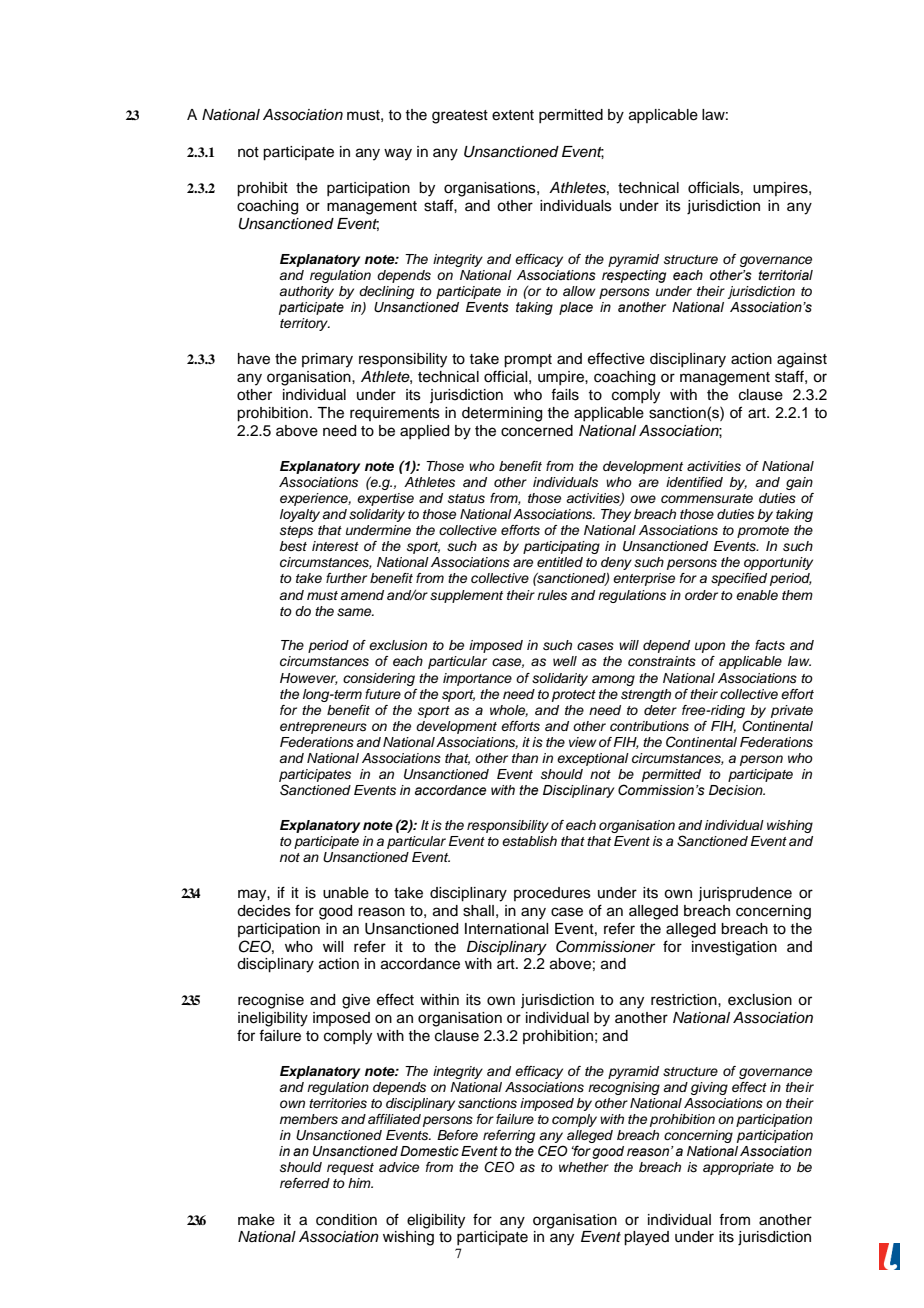 The height and width of the screenshot is (1308, 924). Describe the element at coordinates (738, 1168) in the screenshot. I see `appropriate` at that location.
